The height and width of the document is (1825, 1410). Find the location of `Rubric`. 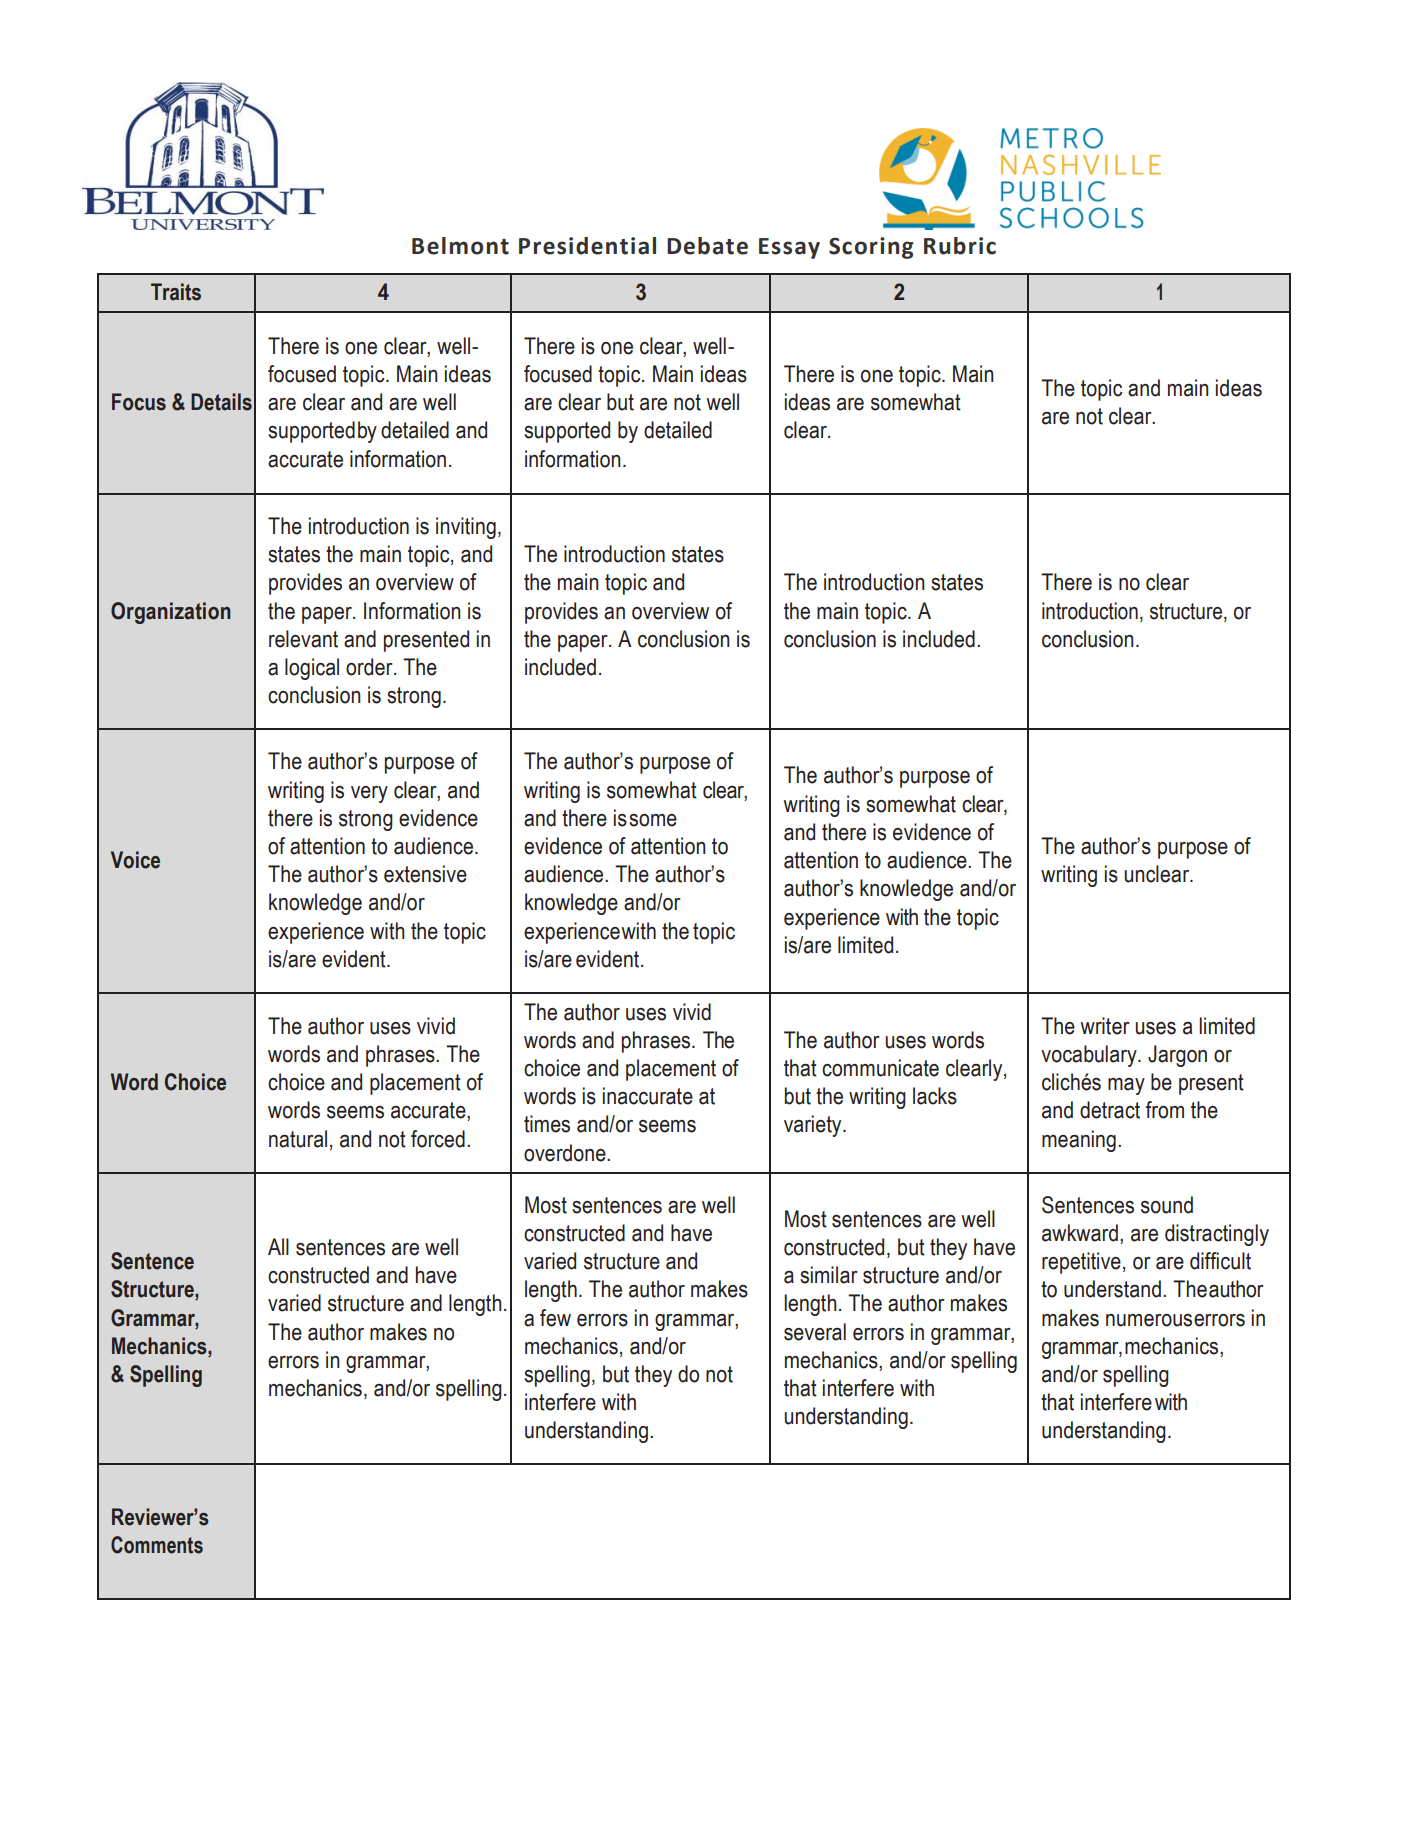

Rubric is located at coordinates (960, 246).
